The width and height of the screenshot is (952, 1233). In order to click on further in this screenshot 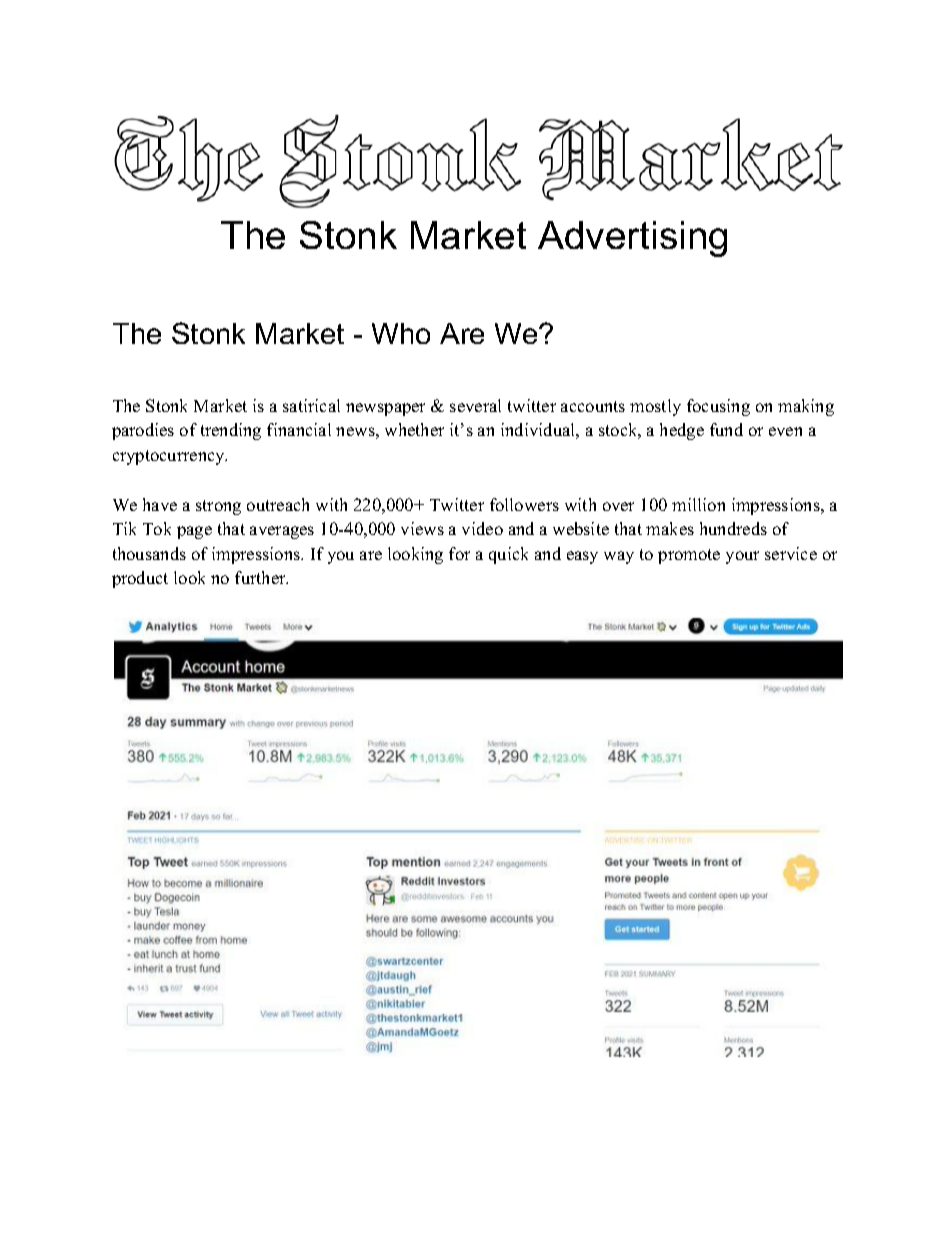, I will do `click(261, 577)`.
